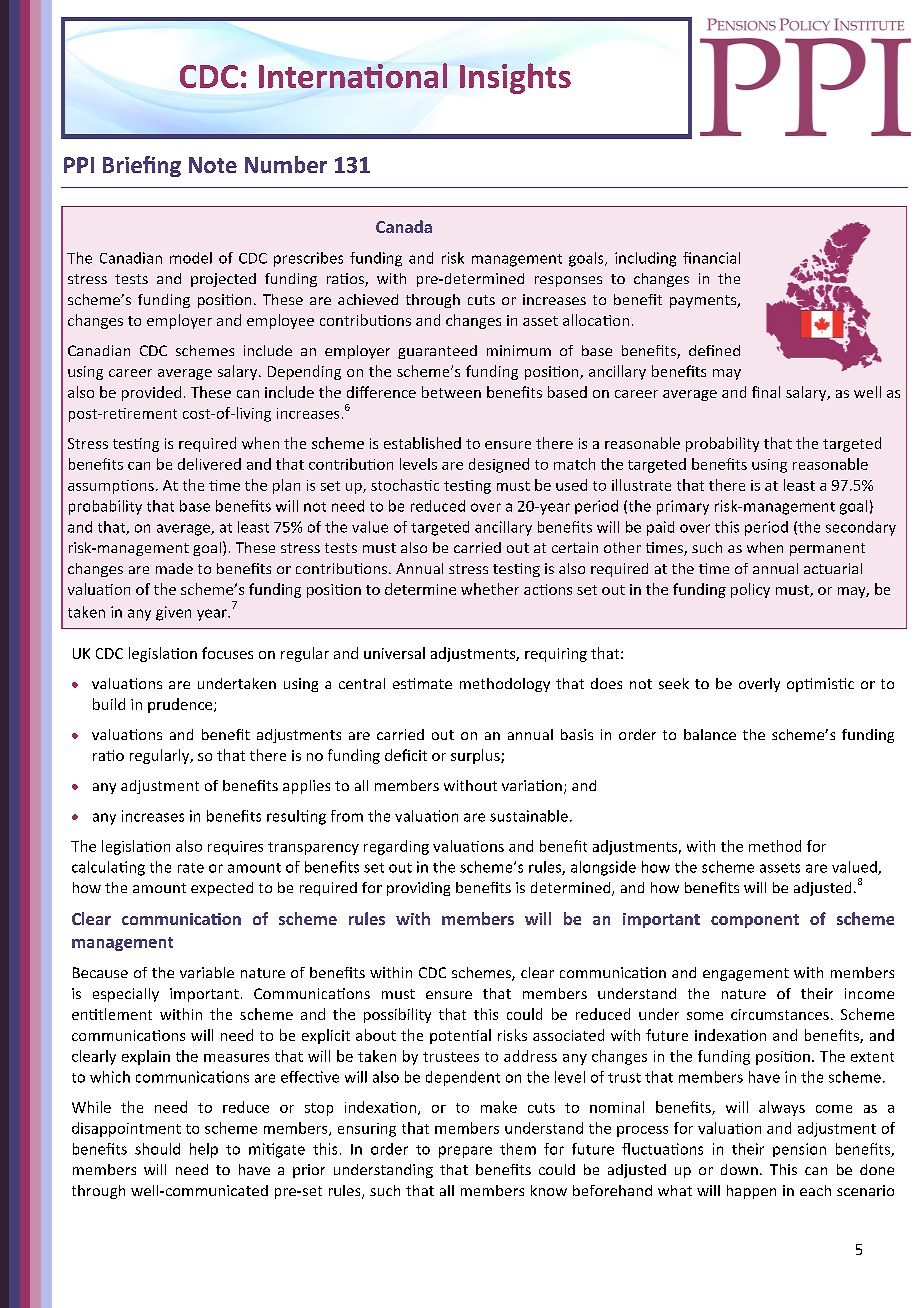  I want to click on given, so click(173, 613).
